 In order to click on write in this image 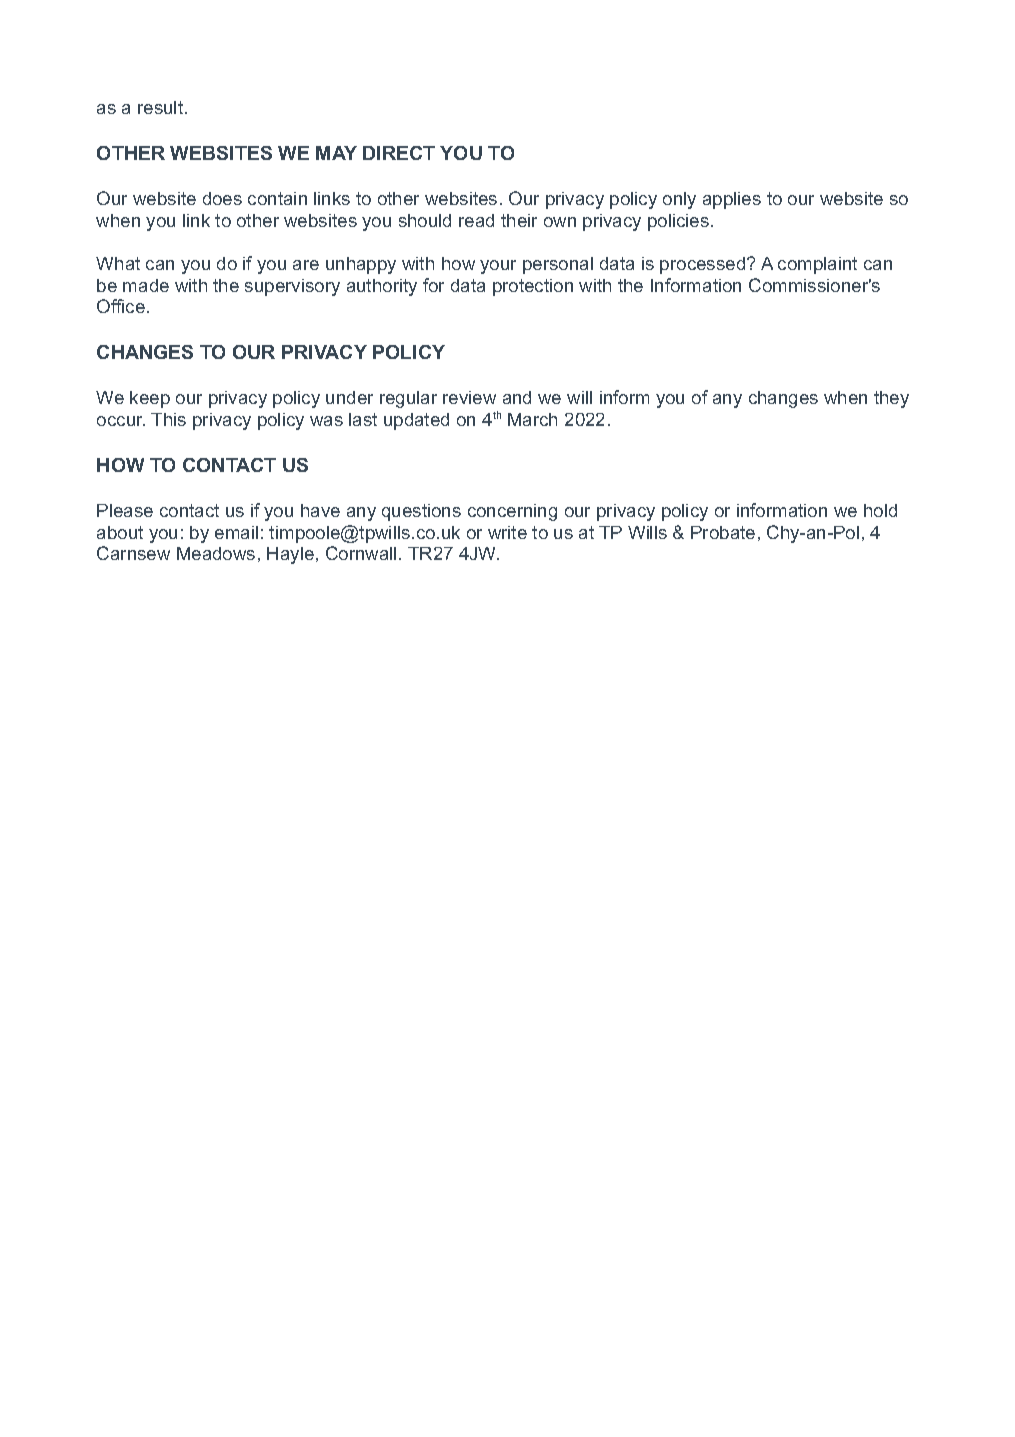, I will do `click(507, 532)`.
